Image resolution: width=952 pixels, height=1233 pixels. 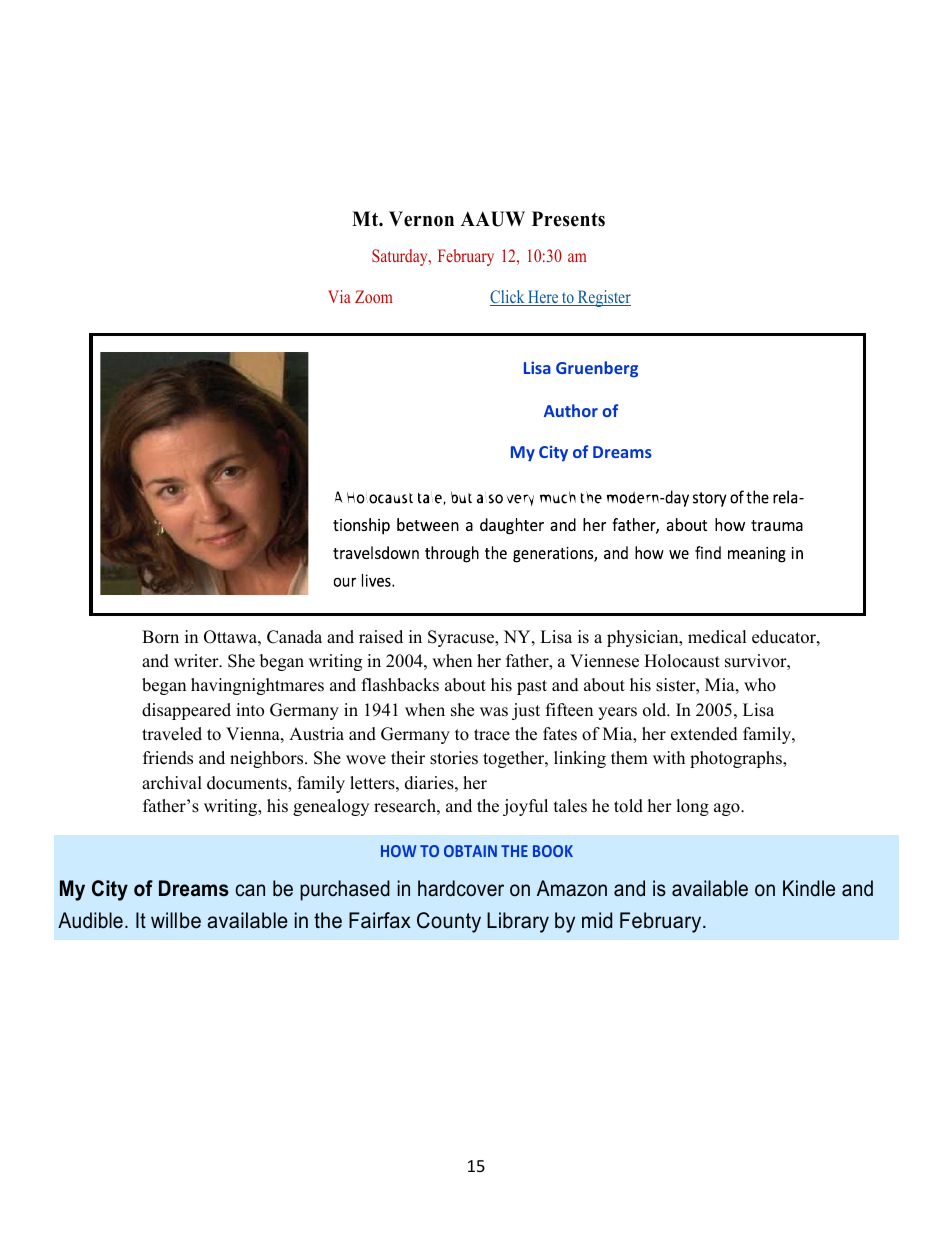 I want to click on Presents, so click(x=568, y=219).
